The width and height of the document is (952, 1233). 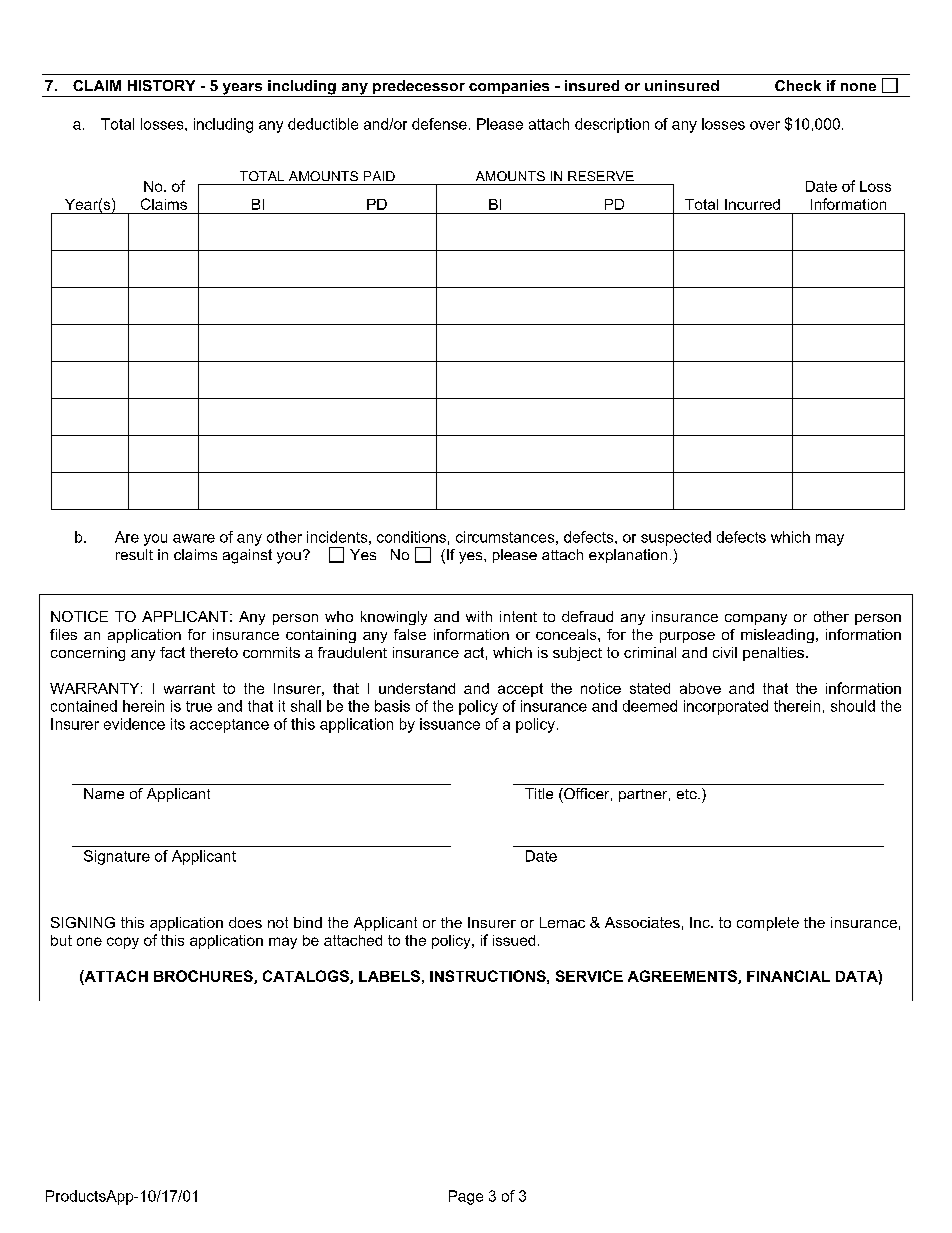 I want to click on copy, so click(x=123, y=943).
